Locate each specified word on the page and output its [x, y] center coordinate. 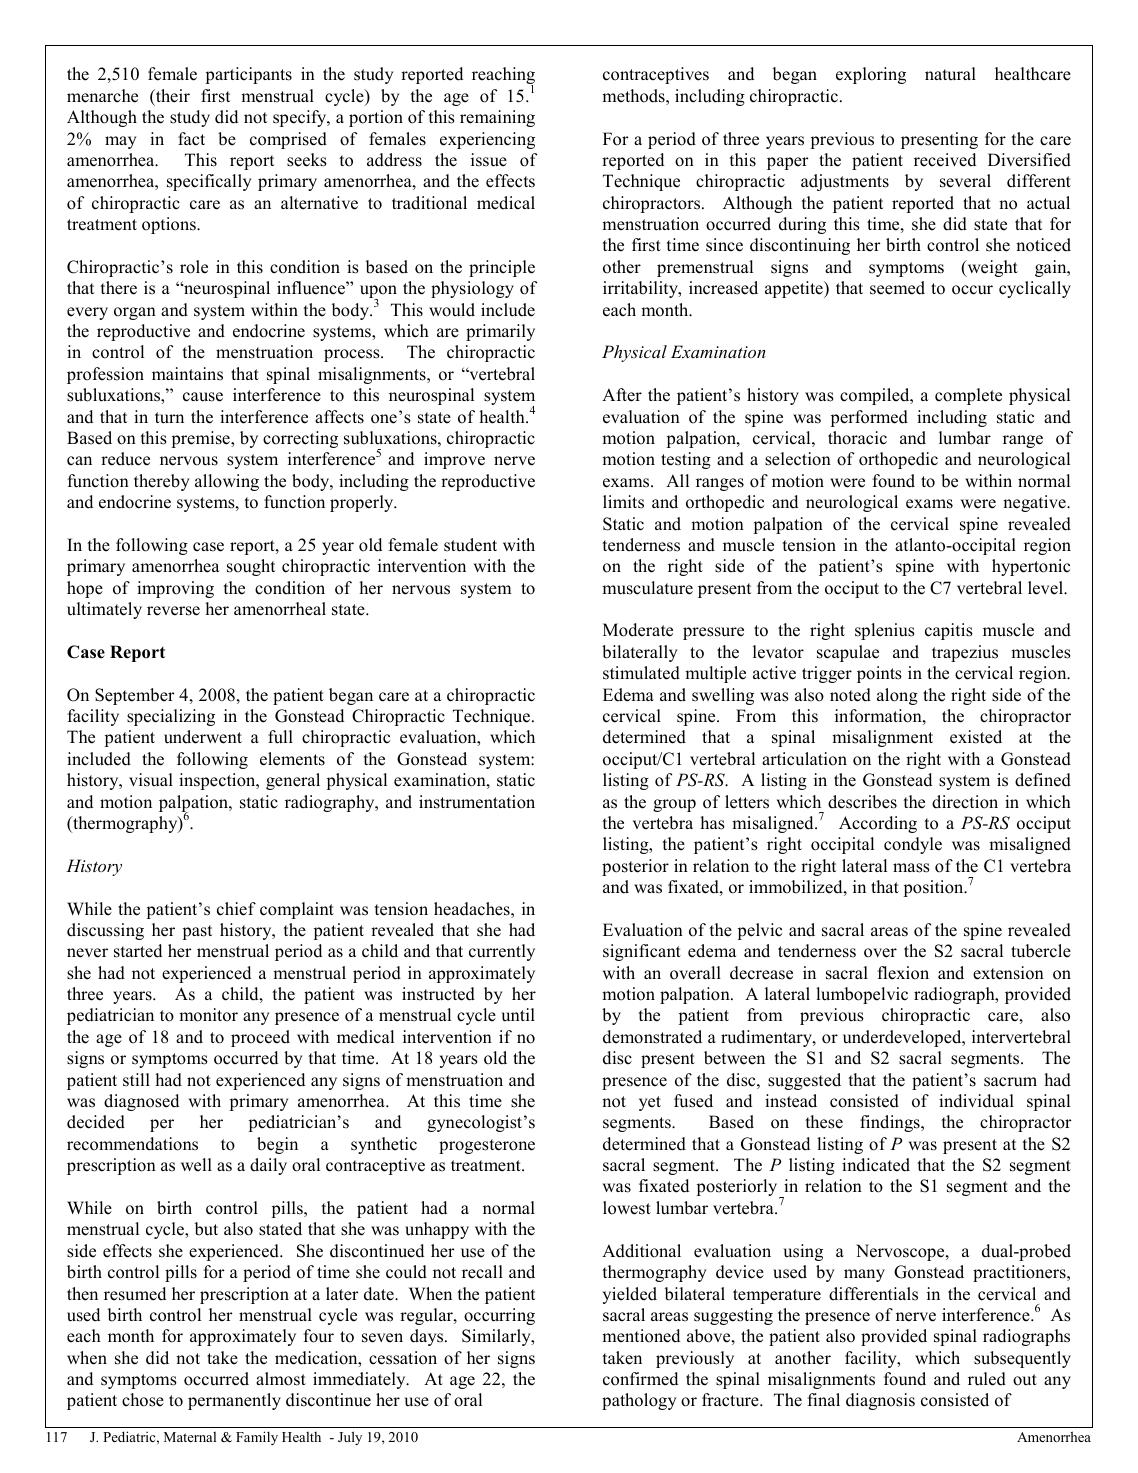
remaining [497, 118]
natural [950, 74]
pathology [639, 1401]
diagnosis [880, 1401]
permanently [234, 1401]
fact [191, 139]
